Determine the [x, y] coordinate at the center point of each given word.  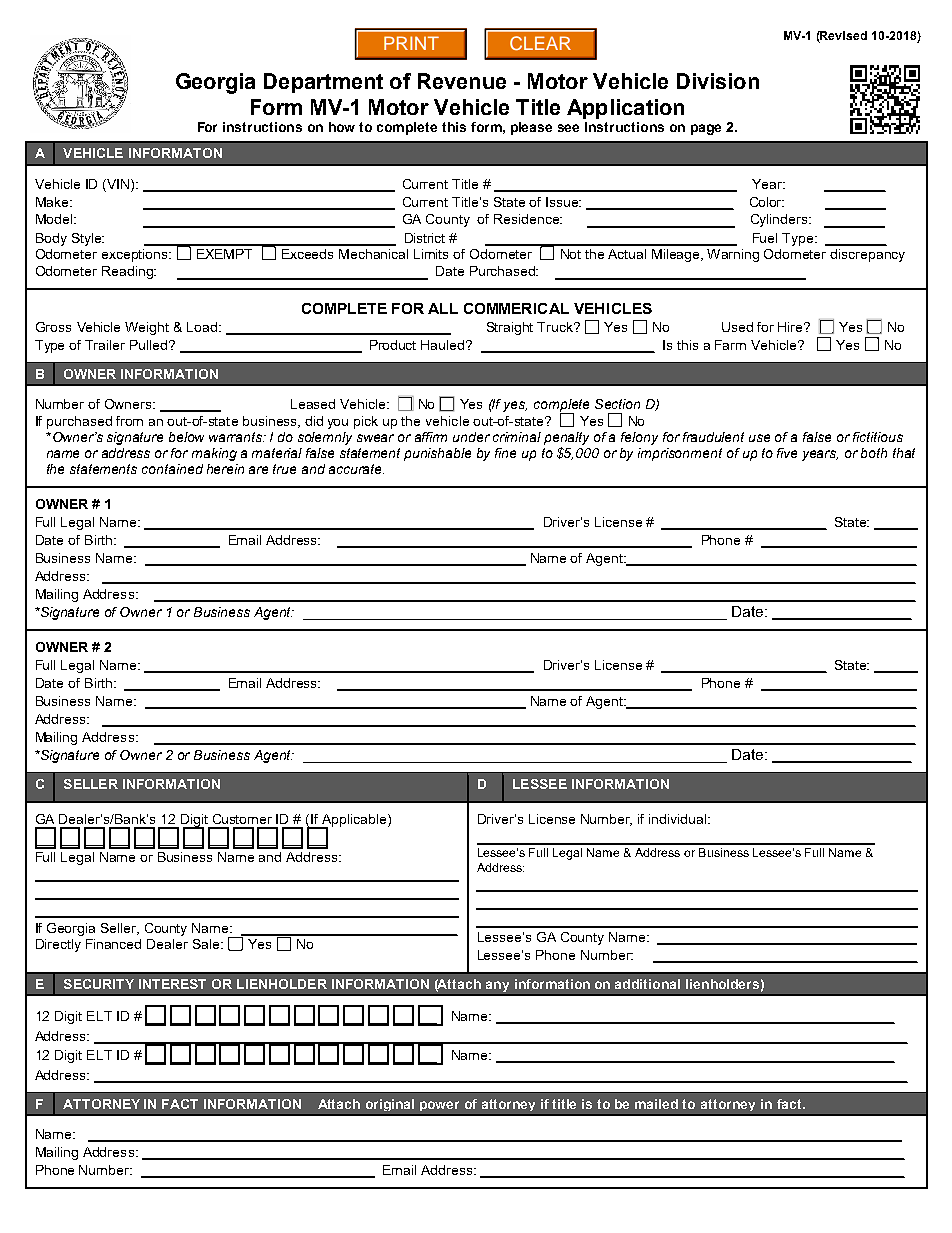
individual [679, 819]
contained [172, 469]
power [439, 1106]
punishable [437, 454]
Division [718, 81]
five [787, 453]
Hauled [444, 345]
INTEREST [172, 984]
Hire [791, 327]
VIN [118, 184]
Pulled [150, 345]
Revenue [462, 81]
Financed [113, 944]
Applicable [354, 821]
